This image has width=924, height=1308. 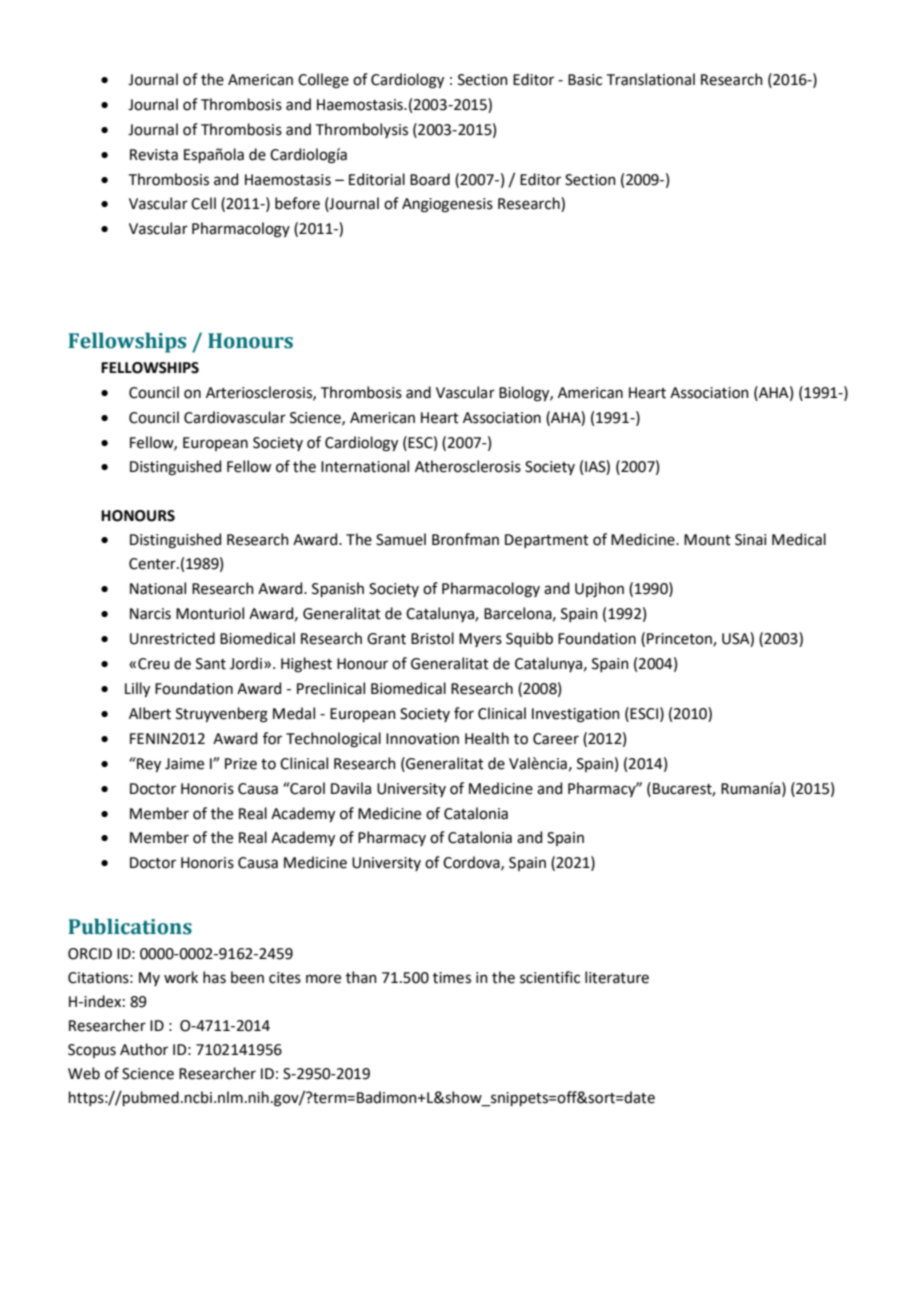 What do you see at coordinates (468, 466) in the image?
I see `Atherosclerosis` at bounding box center [468, 466].
